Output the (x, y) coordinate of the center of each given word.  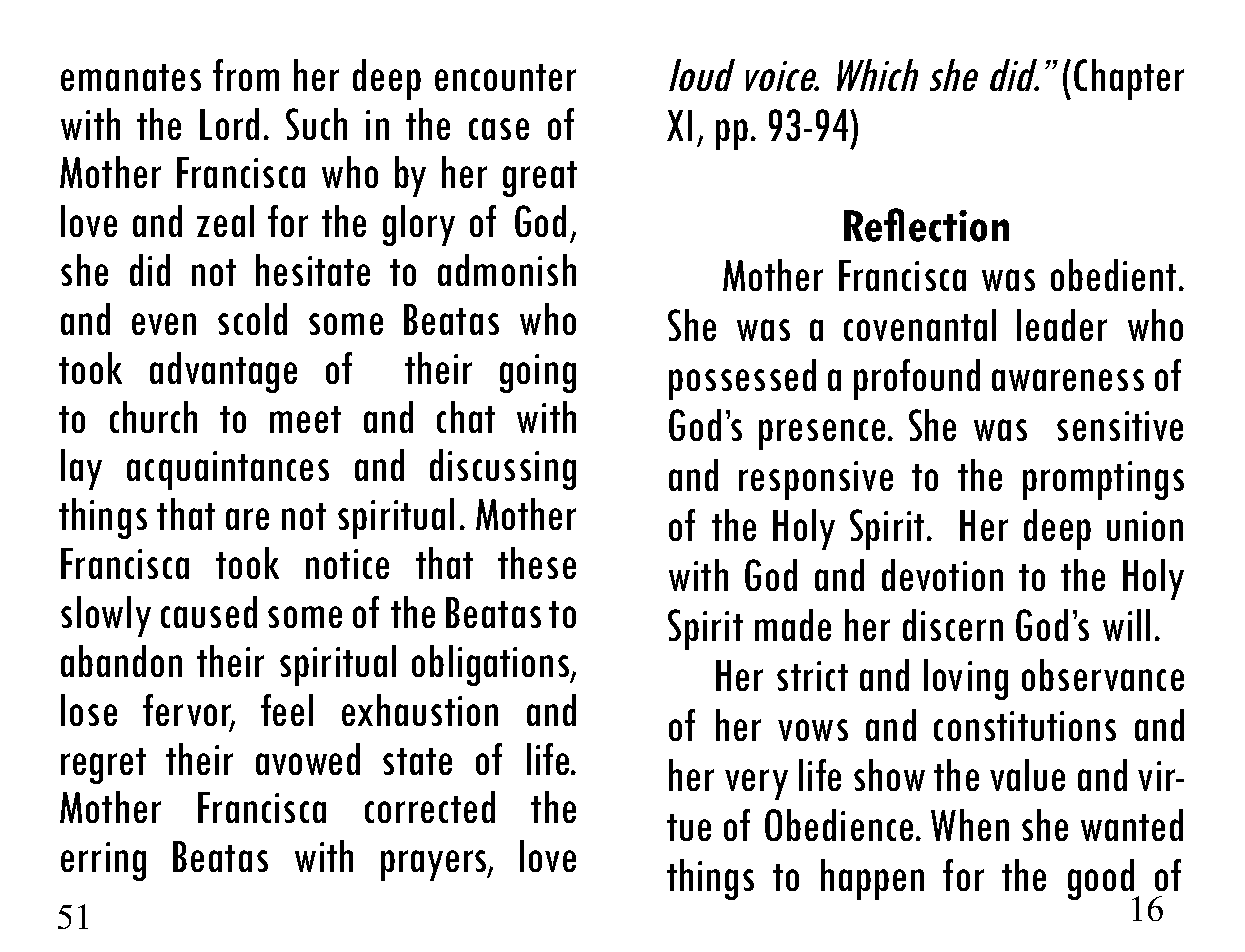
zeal (225, 221)
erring (103, 861)
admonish (507, 270)
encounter (505, 77)
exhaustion (420, 710)
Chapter (1129, 79)
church (153, 417)
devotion (942, 575)
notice (347, 564)
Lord (229, 124)
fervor (188, 711)
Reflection (926, 225)
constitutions (1025, 726)
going (538, 373)
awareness (1068, 380)
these (537, 563)
